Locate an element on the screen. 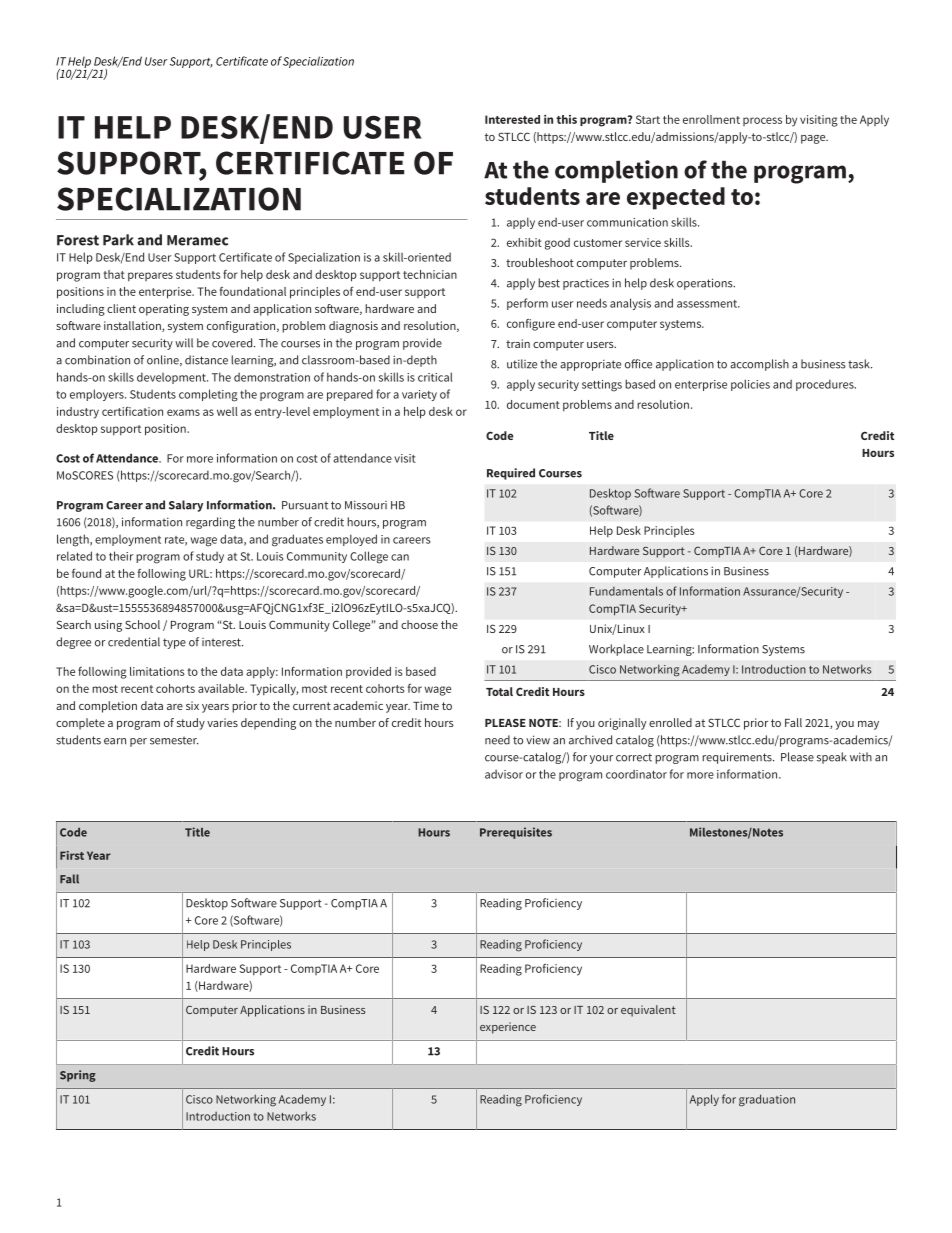 This screenshot has height=1233, width=952. Park is located at coordinates (118, 240).
